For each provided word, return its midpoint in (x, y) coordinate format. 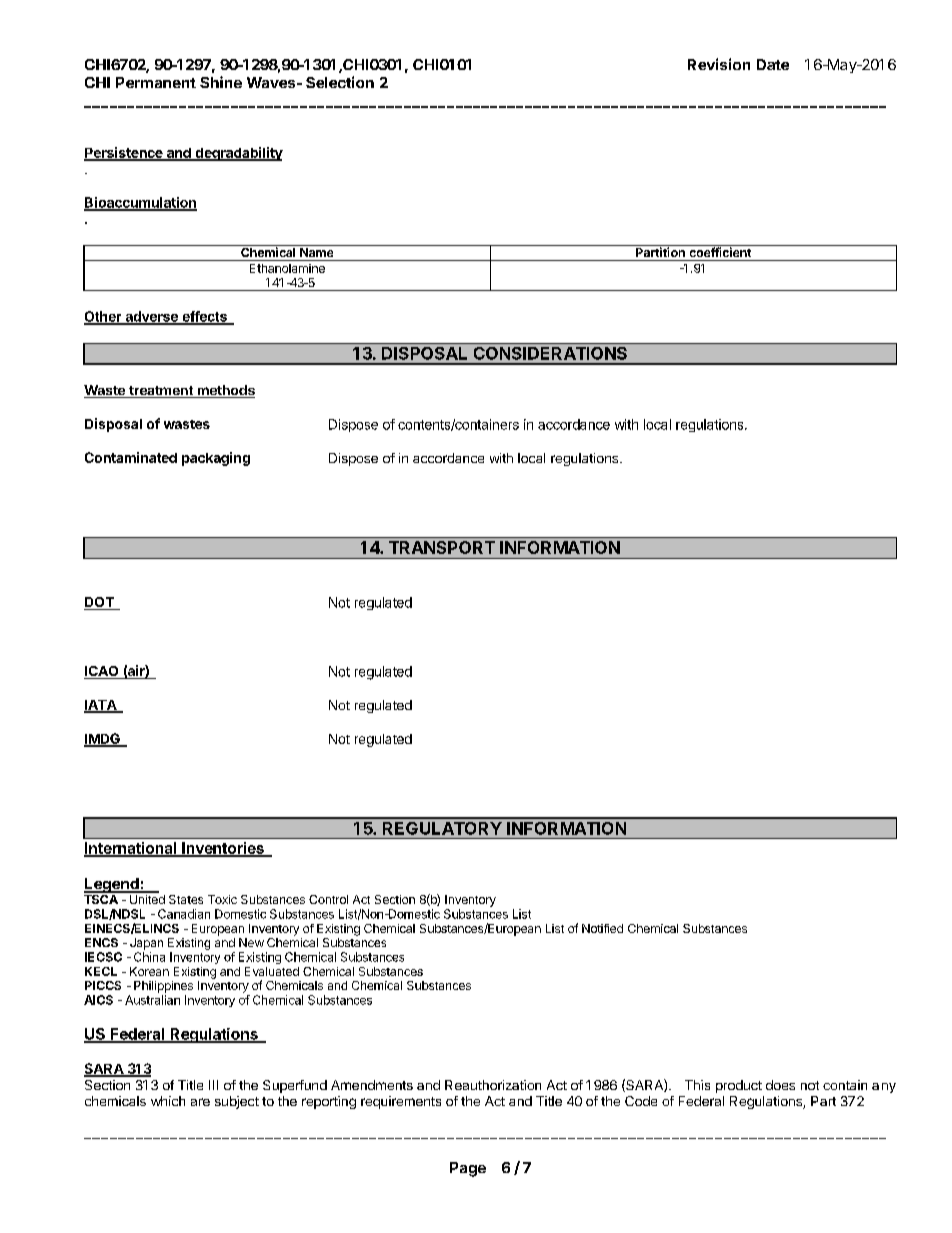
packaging (216, 459)
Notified (602, 928)
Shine (221, 82)
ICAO (102, 672)
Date (773, 64)
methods (225, 391)
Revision (719, 64)
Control (328, 899)
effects (204, 317)
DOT (100, 603)
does (780, 1085)
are (200, 1102)
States (186, 899)
